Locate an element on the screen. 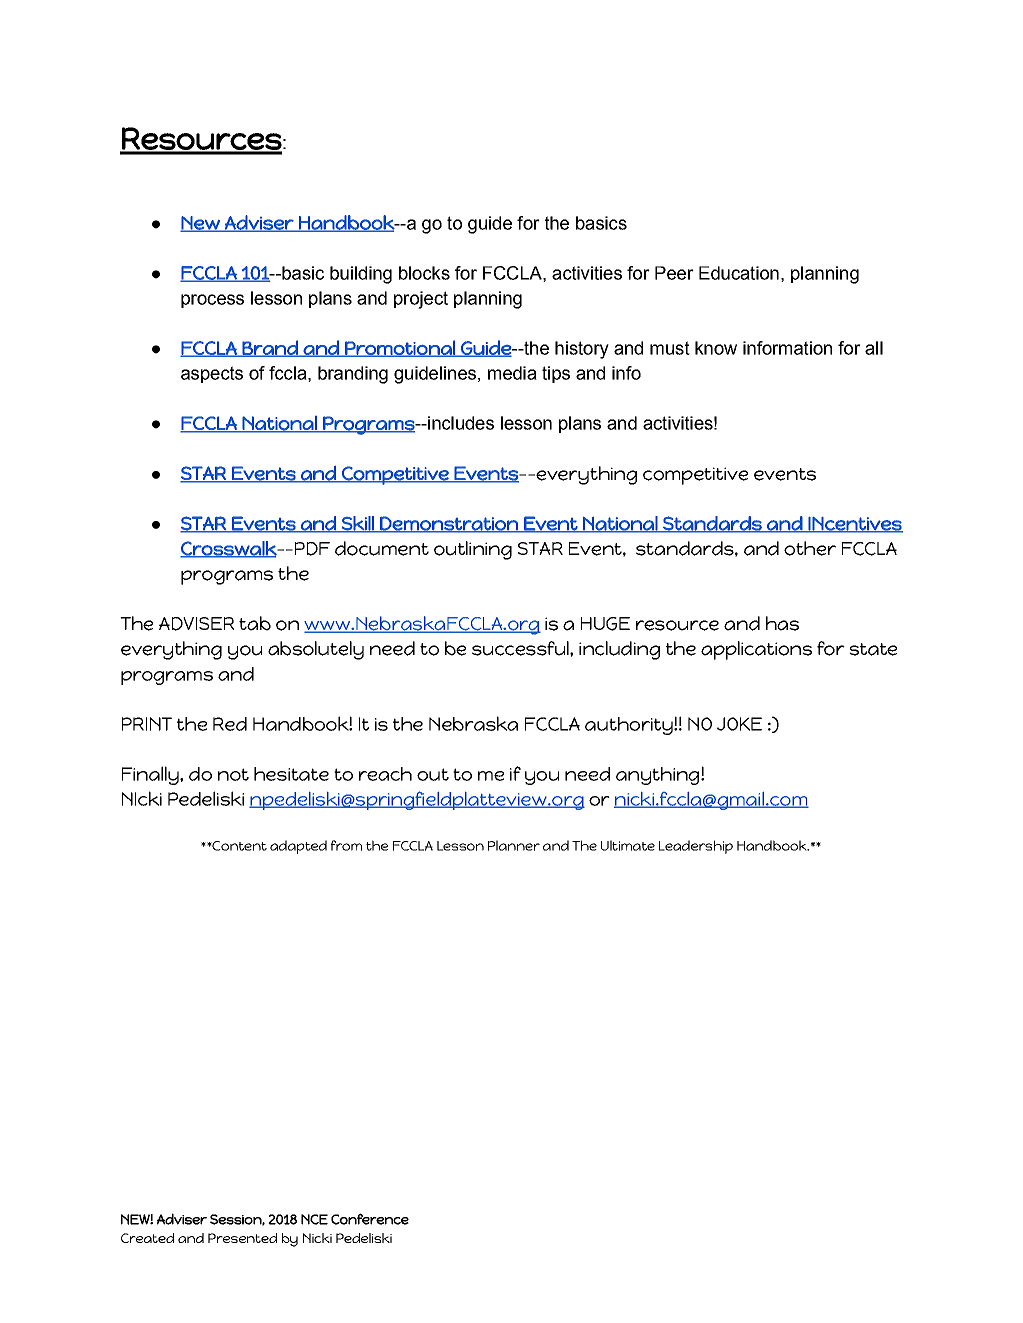 The width and height of the screenshot is (1023, 1323). process is located at coordinates (212, 301).
